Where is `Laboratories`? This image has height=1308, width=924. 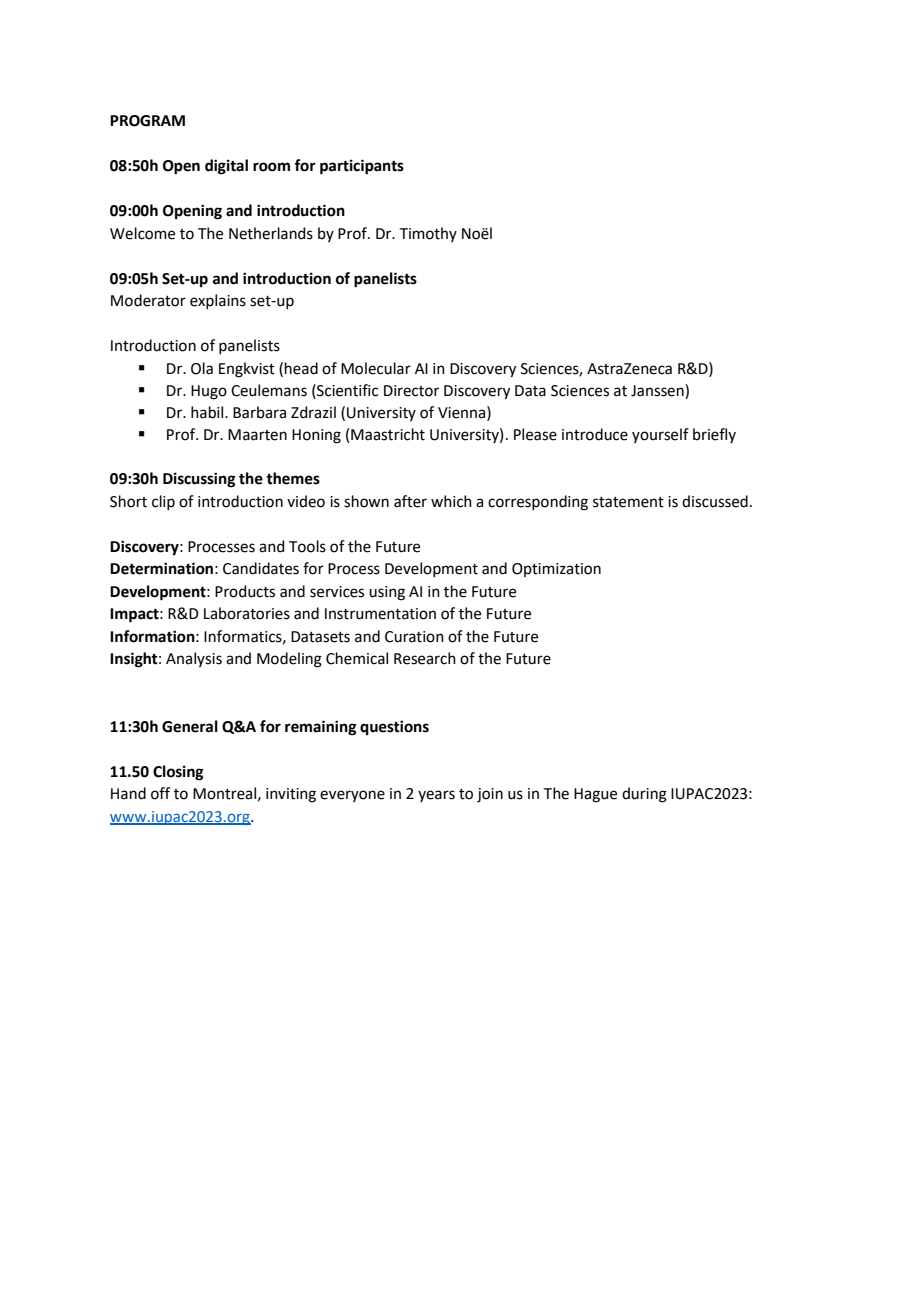
Laboratories is located at coordinates (247, 613).
